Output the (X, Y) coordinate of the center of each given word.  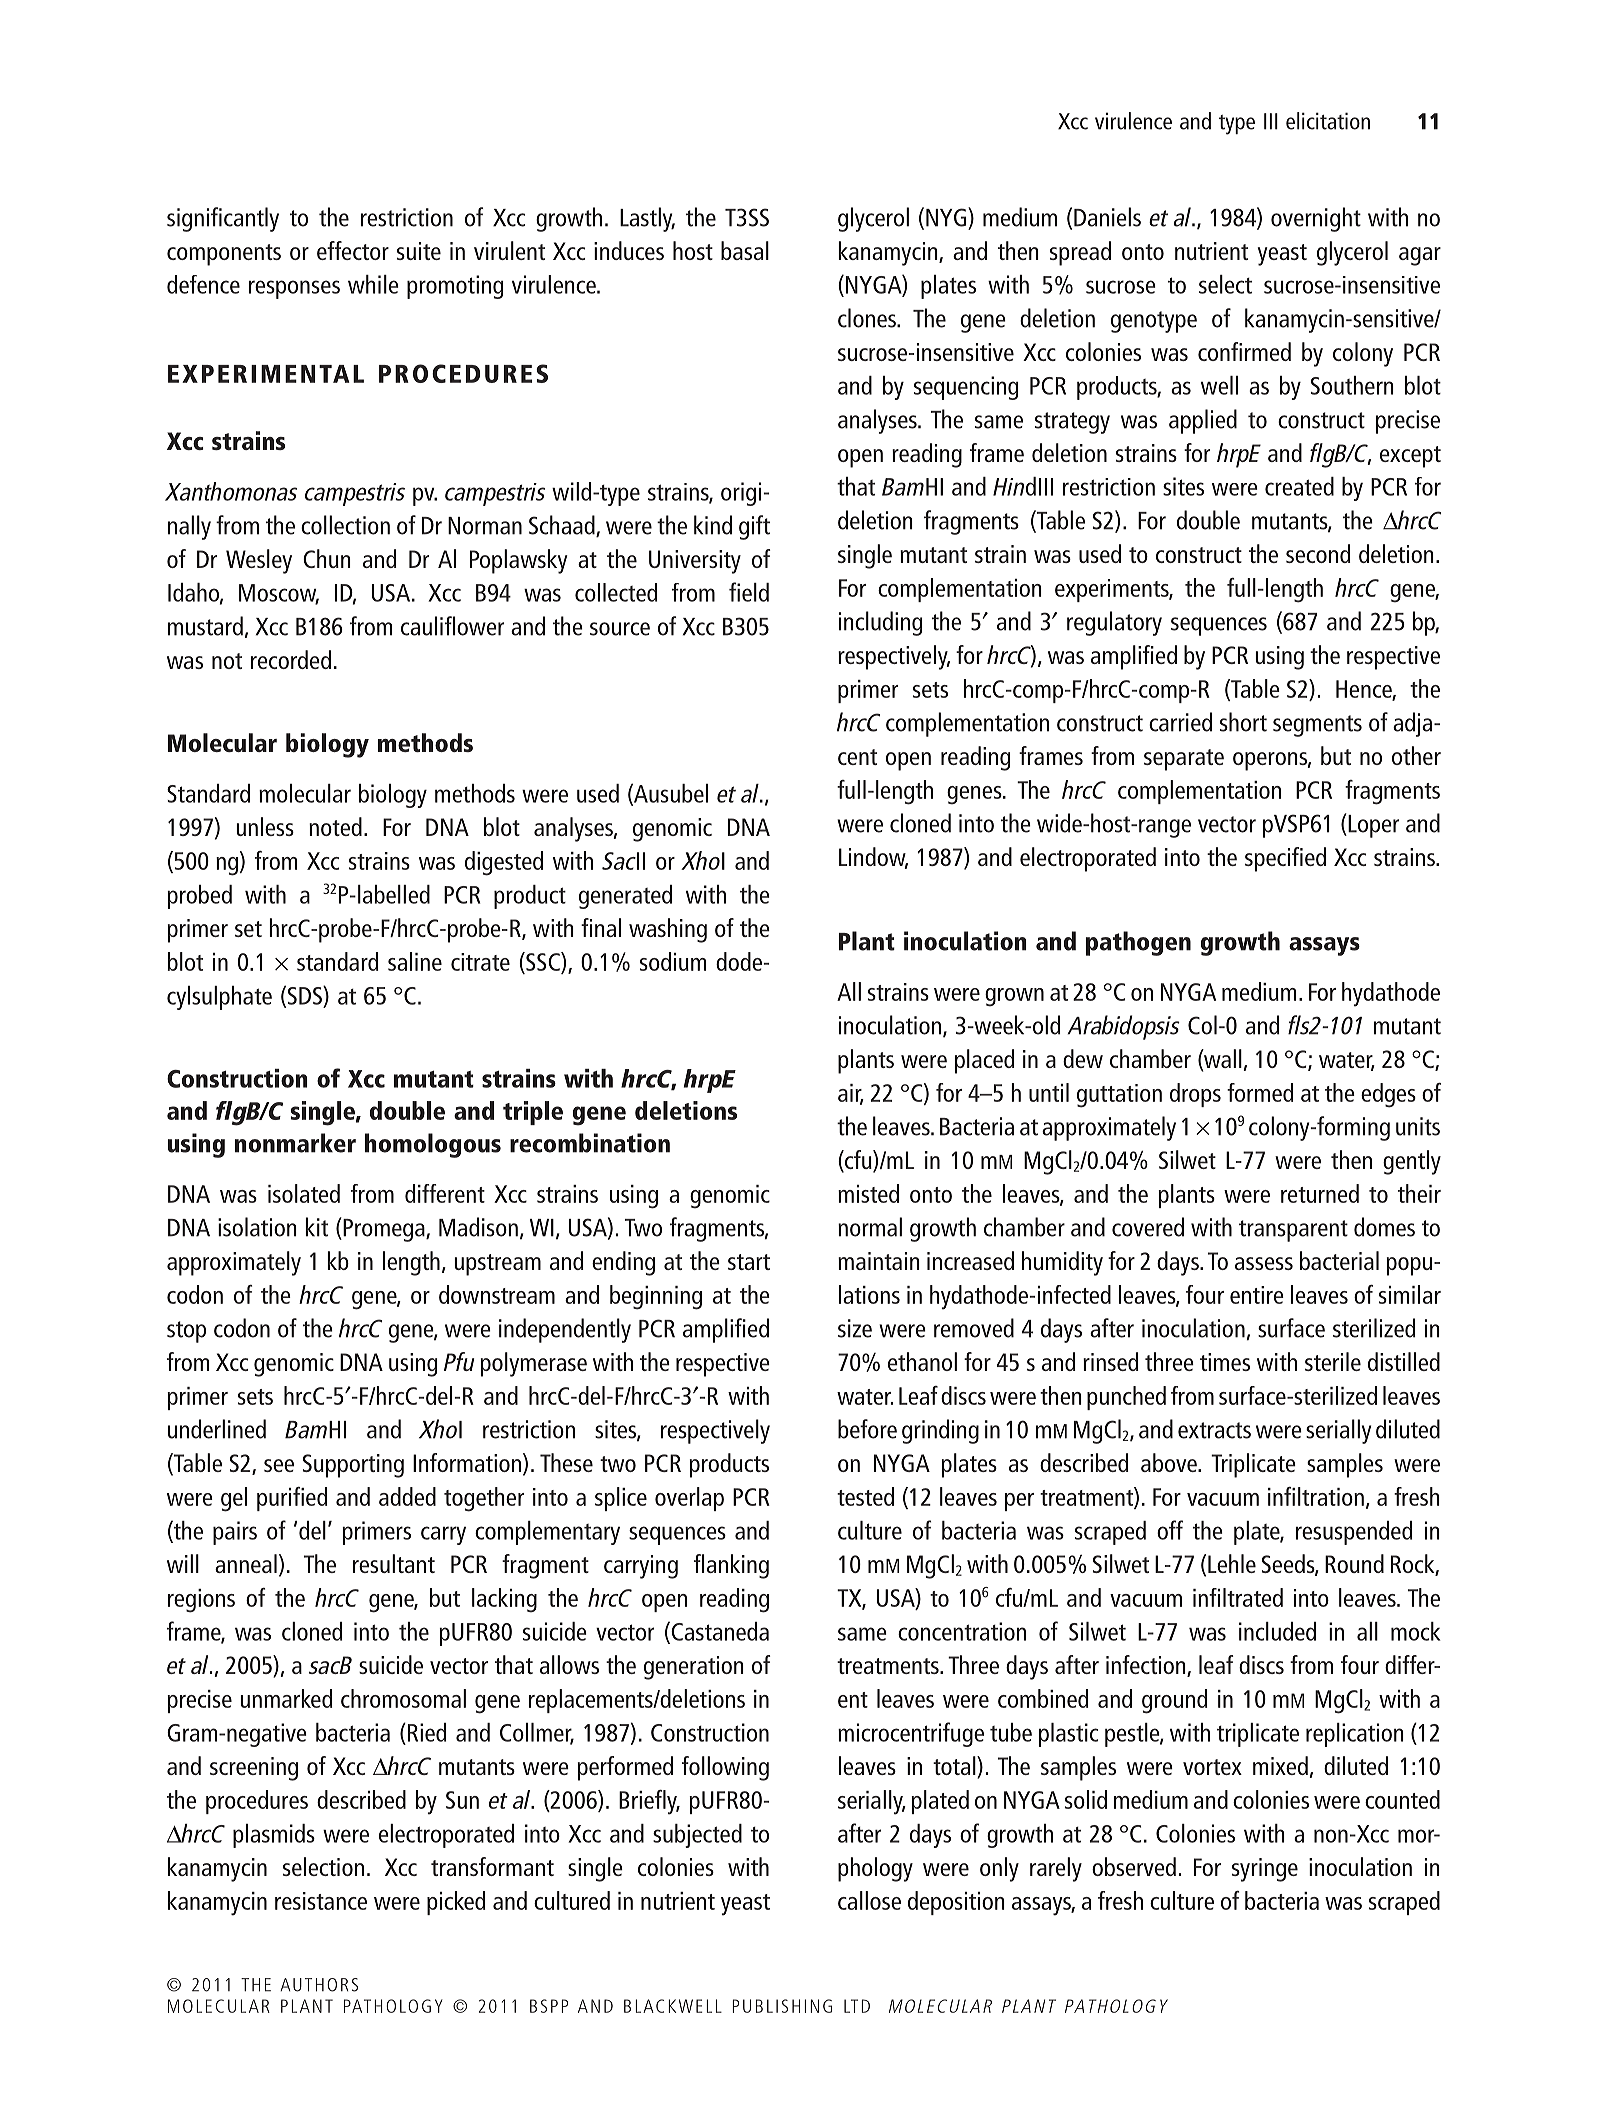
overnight (1316, 219)
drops (1195, 1095)
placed (984, 1061)
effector (353, 250)
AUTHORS (319, 1985)
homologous (433, 1145)
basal (745, 250)
